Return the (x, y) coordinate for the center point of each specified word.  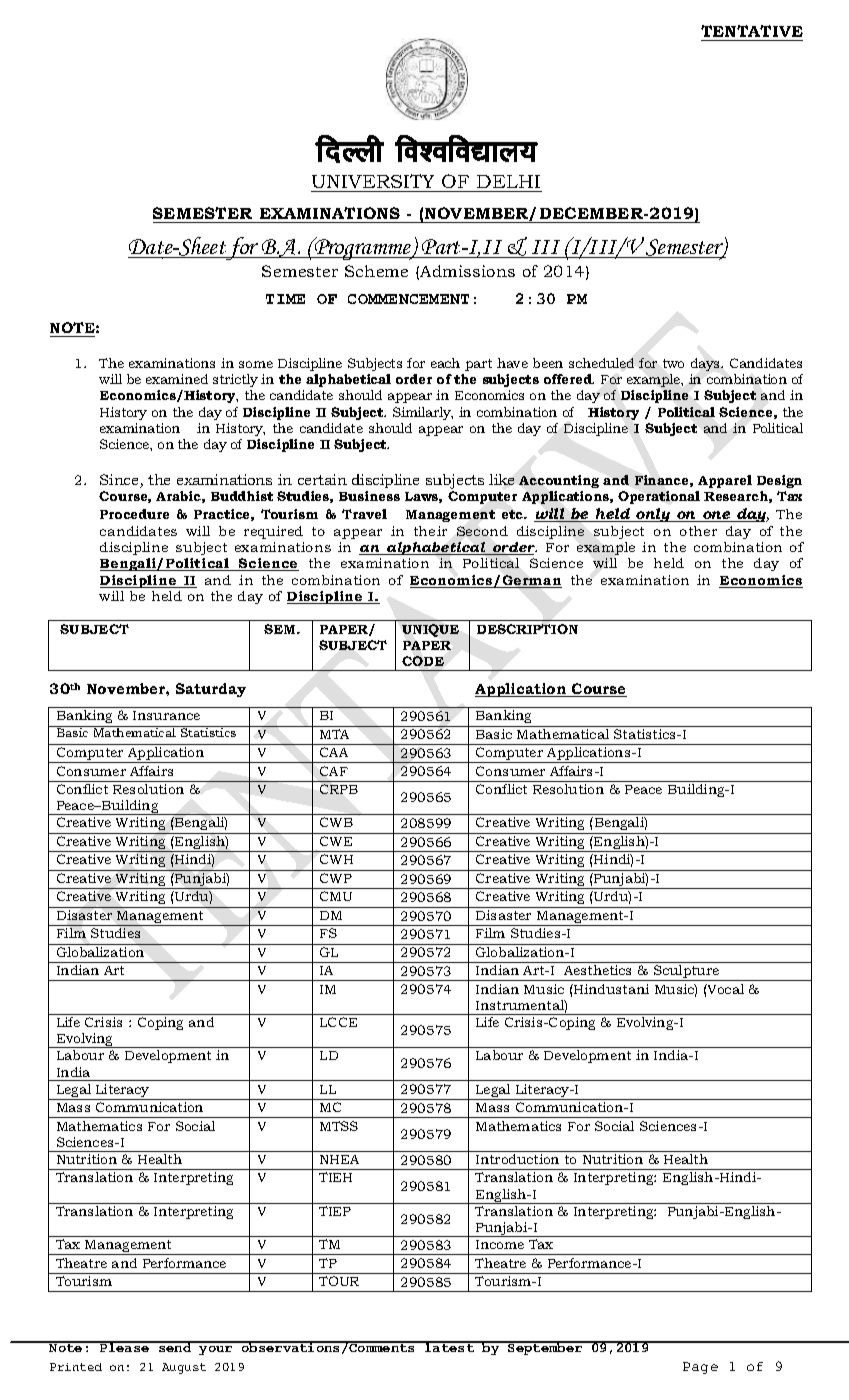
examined (177, 379)
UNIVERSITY (373, 181)
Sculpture (686, 973)
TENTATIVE (752, 31)
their (430, 531)
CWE (336, 841)
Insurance (166, 715)
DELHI (508, 181)
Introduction (517, 1159)
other (698, 531)
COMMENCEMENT (408, 299)
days (706, 364)
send (175, 1347)
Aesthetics (597, 970)
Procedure (134, 514)
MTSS (339, 1126)
